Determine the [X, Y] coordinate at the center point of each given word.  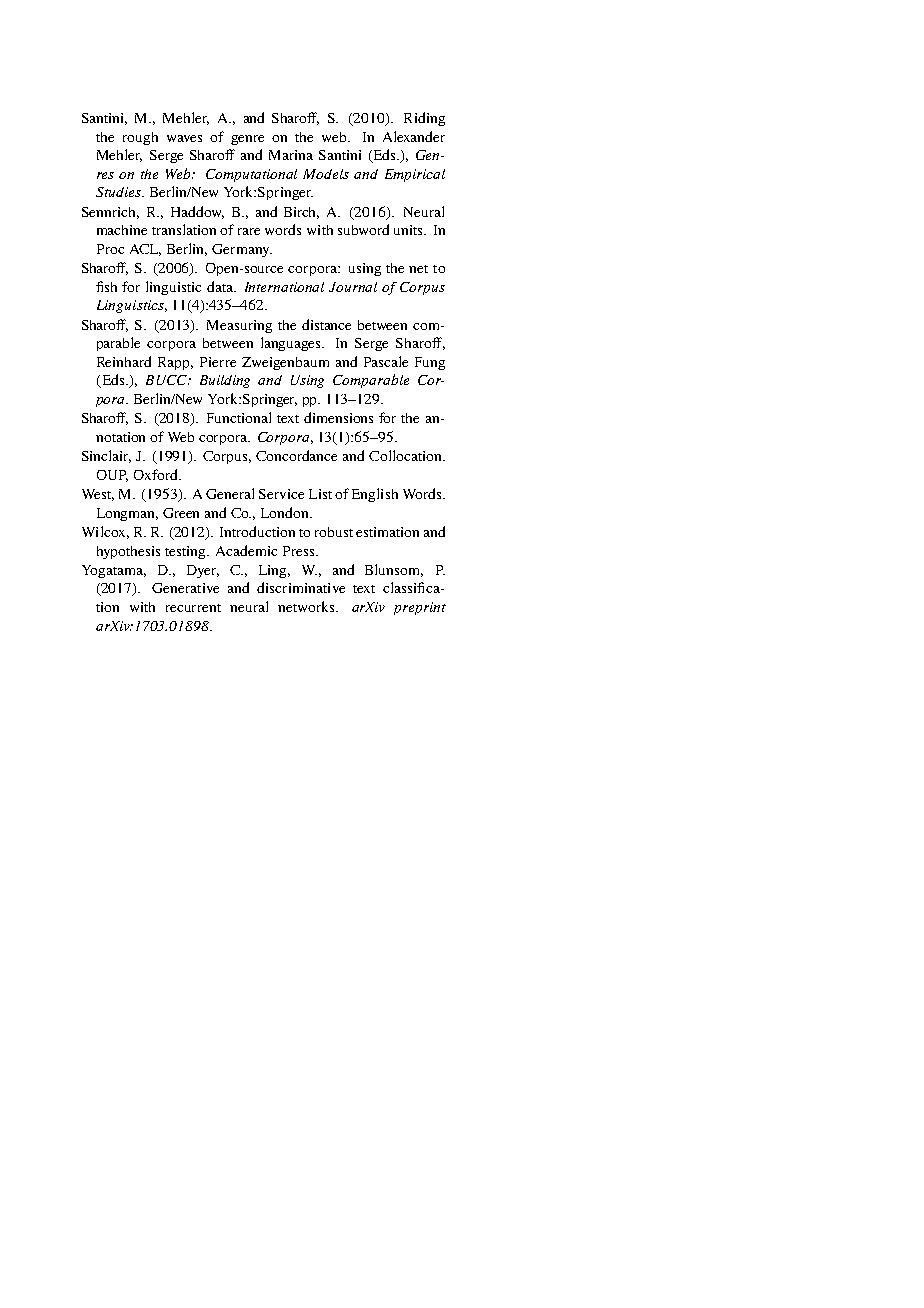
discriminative [301, 587]
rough [140, 138]
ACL [145, 250]
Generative [185, 588]
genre [247, 140]
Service [281, 494]
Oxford [157, 474]
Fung [430, 363]
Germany [242, 250]
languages [292, 344]
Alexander [414, 136]
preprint [420, 608]
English [375, 495]
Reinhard [124, 361]
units [409, 230]
